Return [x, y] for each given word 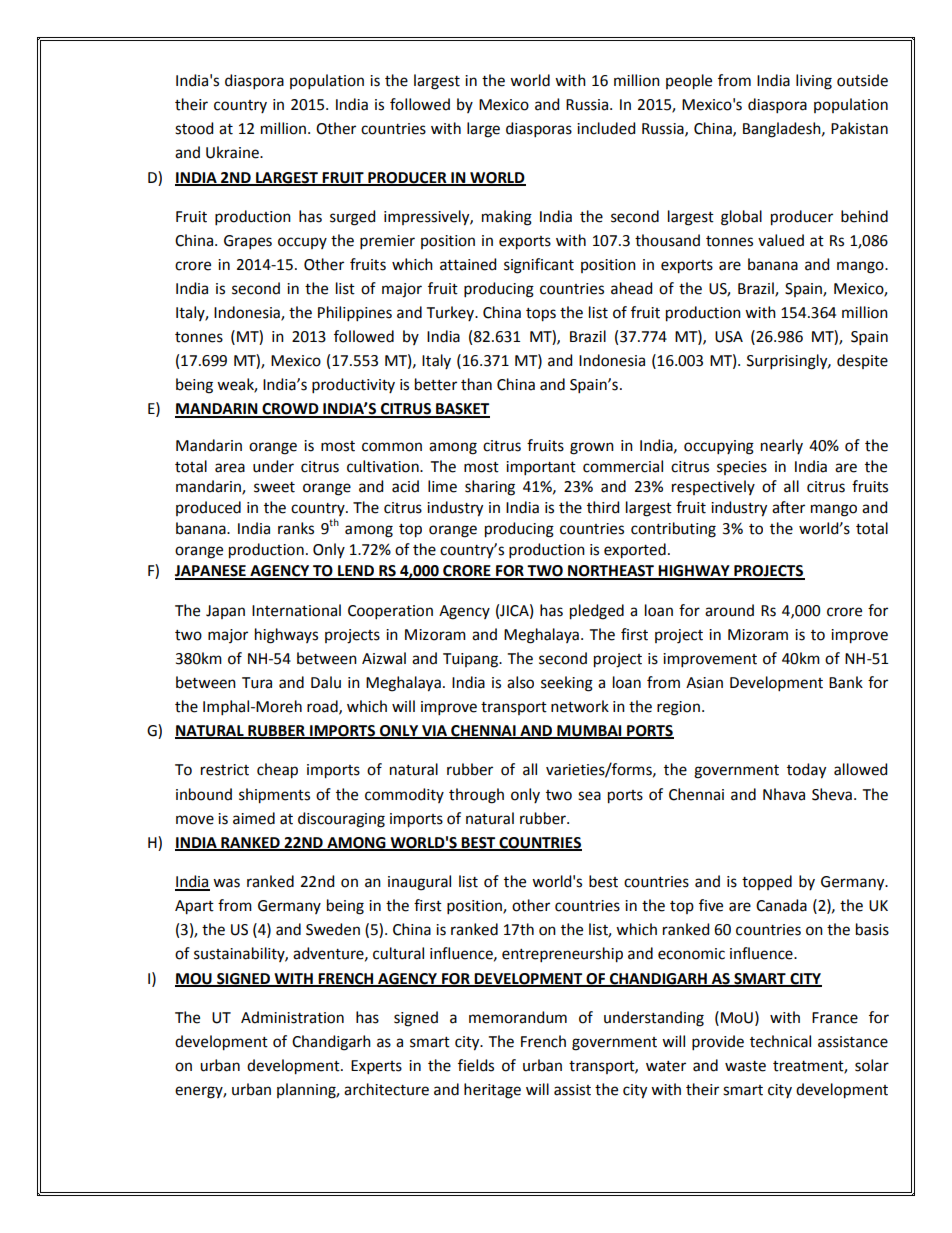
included [606, 128]
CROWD [290, 410]
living [814, 82]
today [806, 771]
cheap [277, 771]
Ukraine [233, 152]
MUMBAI [589, 732]
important [541, 468]
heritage [492, 1091]
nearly [782, 446]
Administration [292, 1017]
